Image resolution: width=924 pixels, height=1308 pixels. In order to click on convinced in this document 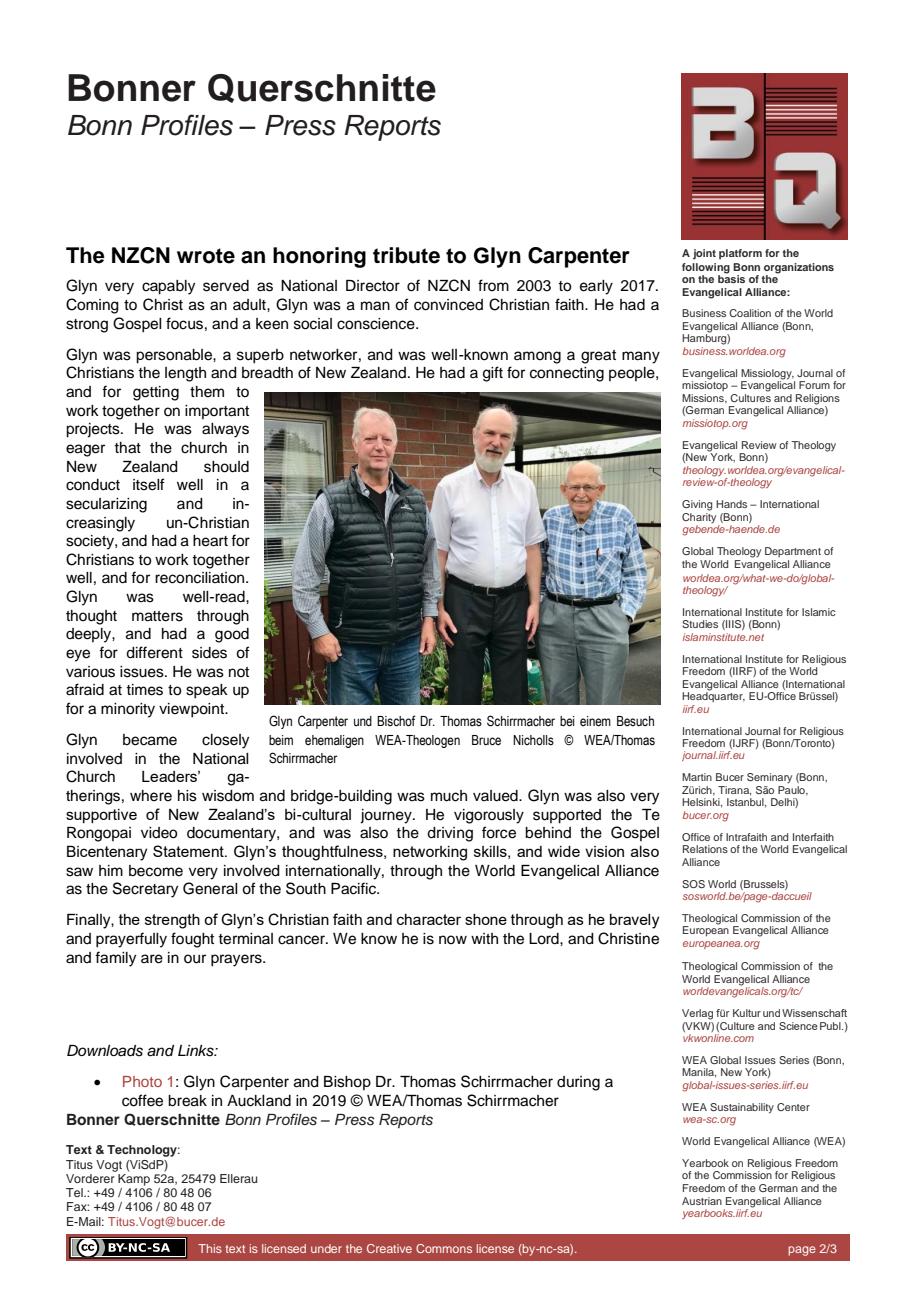, I will do `click(448, 305)`.
